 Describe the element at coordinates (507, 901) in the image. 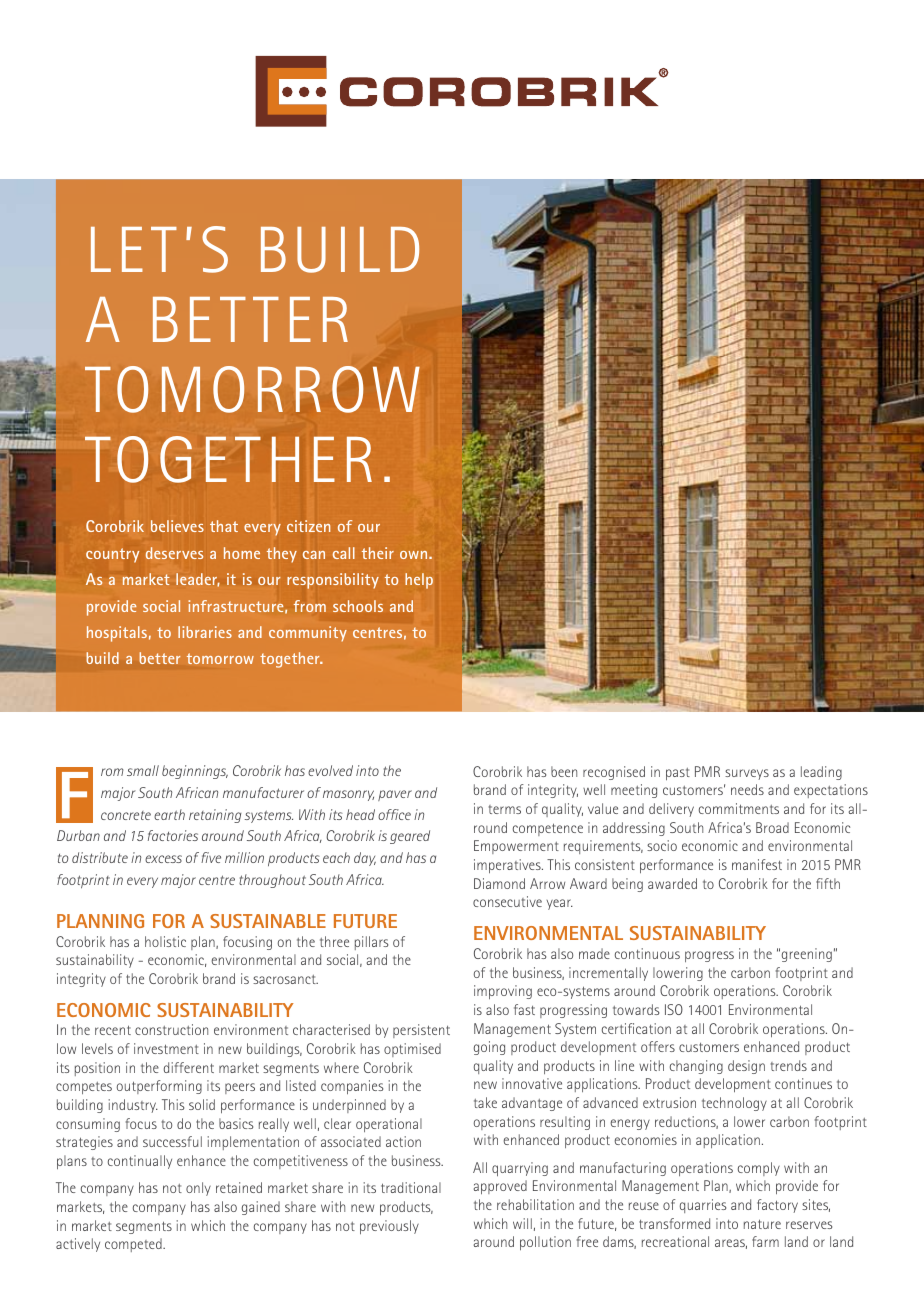

I see `consecutive` at that location.
